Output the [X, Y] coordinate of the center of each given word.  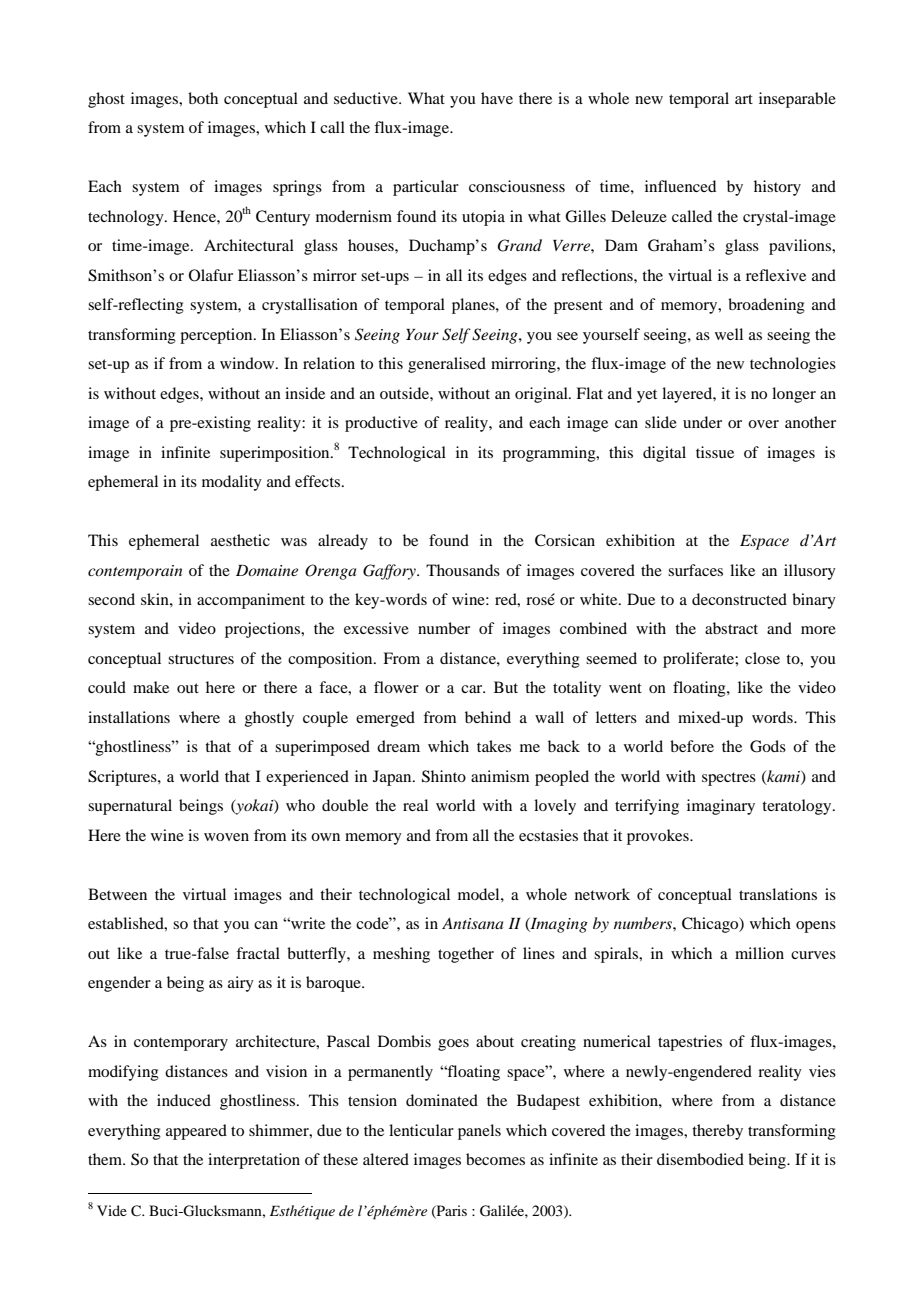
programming [550, 454]
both [203, 98]
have [497, 98]
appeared [196, 1132]
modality [232, 483]
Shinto [444, 776]
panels [479, 1132]
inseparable [797, 100]
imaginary [721, 807]
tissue [715, 452]
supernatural [130, 807]
